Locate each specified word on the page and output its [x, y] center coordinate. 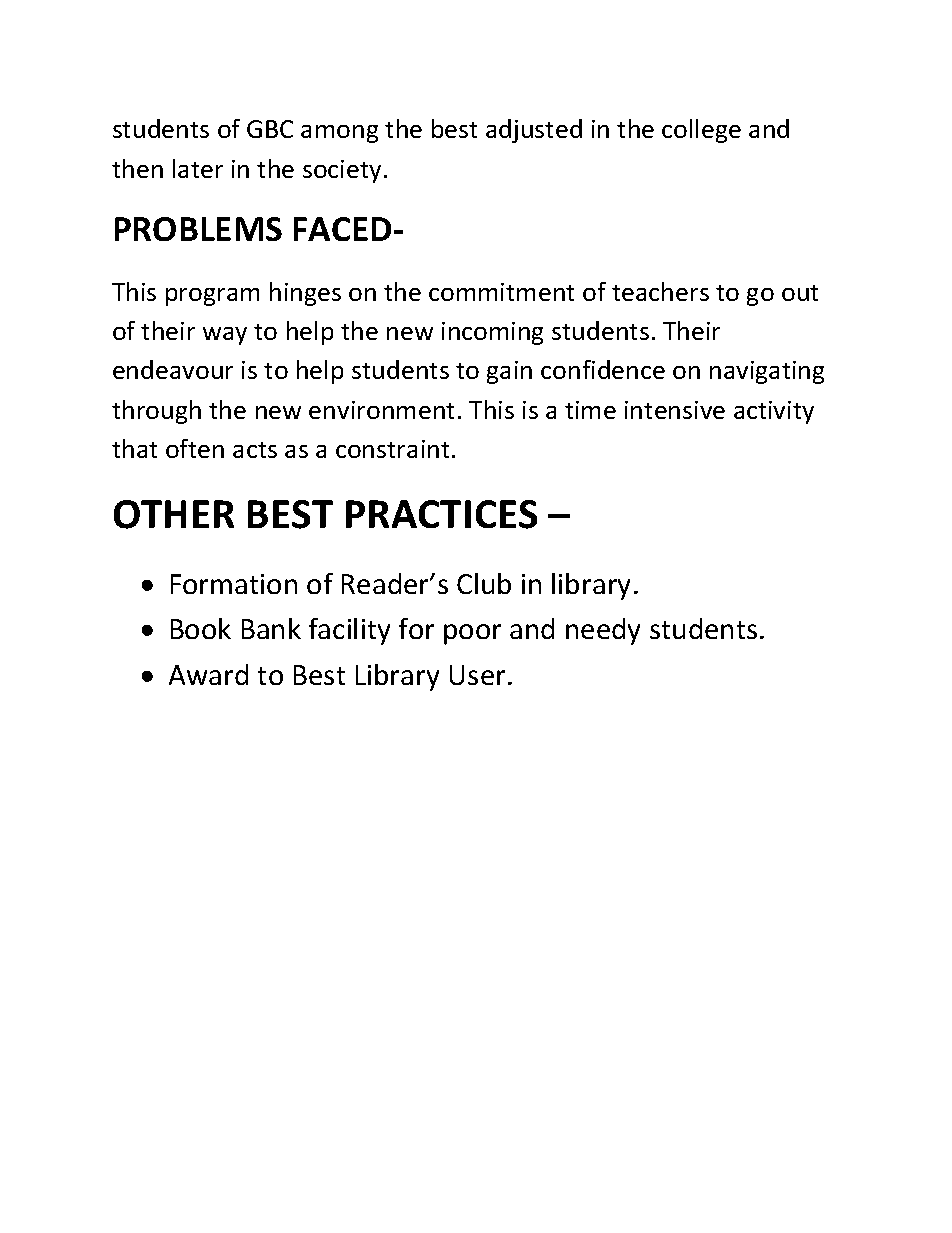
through [156, 412]
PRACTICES [441, 514]
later [198, 168]
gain [509, 372]
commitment [501, 292]
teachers [660, 291]
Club [484, 583]
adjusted [534, 131]
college [701, 131]
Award [208, 674]
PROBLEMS [198, 229]
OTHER [174, 514]
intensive [675, 410]
